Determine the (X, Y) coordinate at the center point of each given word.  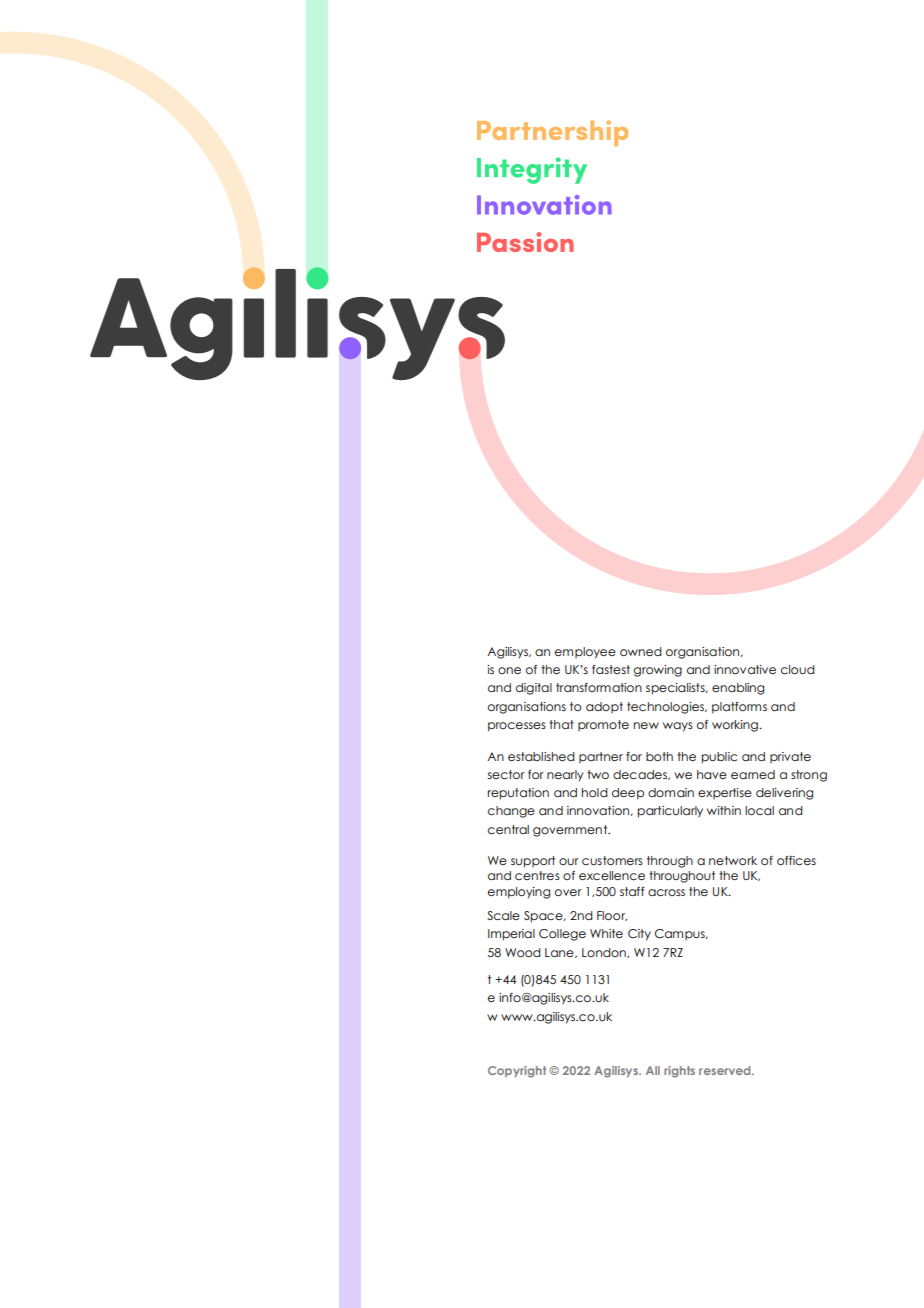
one (509, 670)
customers (612, 860)
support (533, 862)
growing (658, 671)
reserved (726, 1070)
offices (796, 860)
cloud (798, 669)
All (653, 1070)
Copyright (517, 1072)
